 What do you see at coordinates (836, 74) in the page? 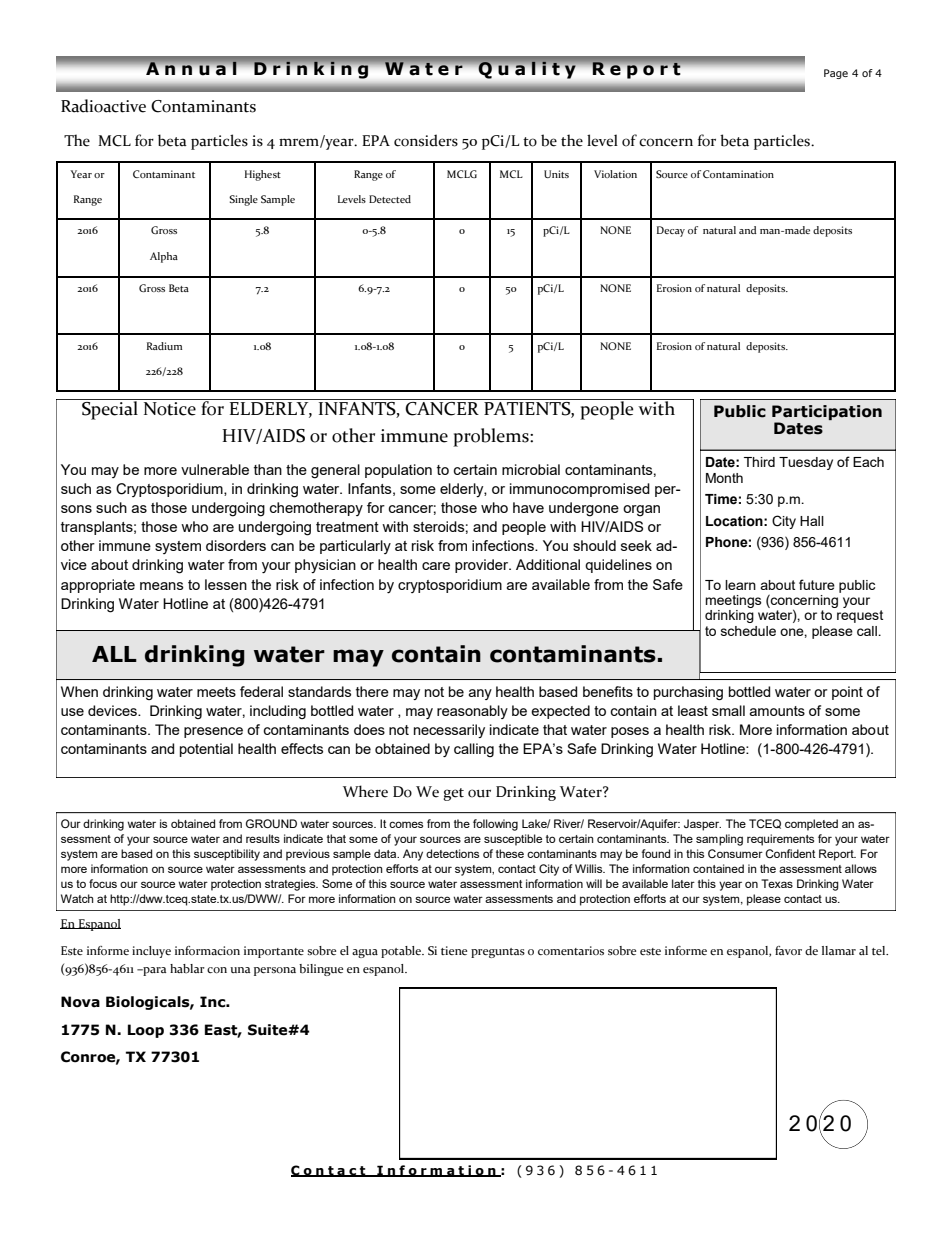
I see `Page` at bounding box center [836, 74].
